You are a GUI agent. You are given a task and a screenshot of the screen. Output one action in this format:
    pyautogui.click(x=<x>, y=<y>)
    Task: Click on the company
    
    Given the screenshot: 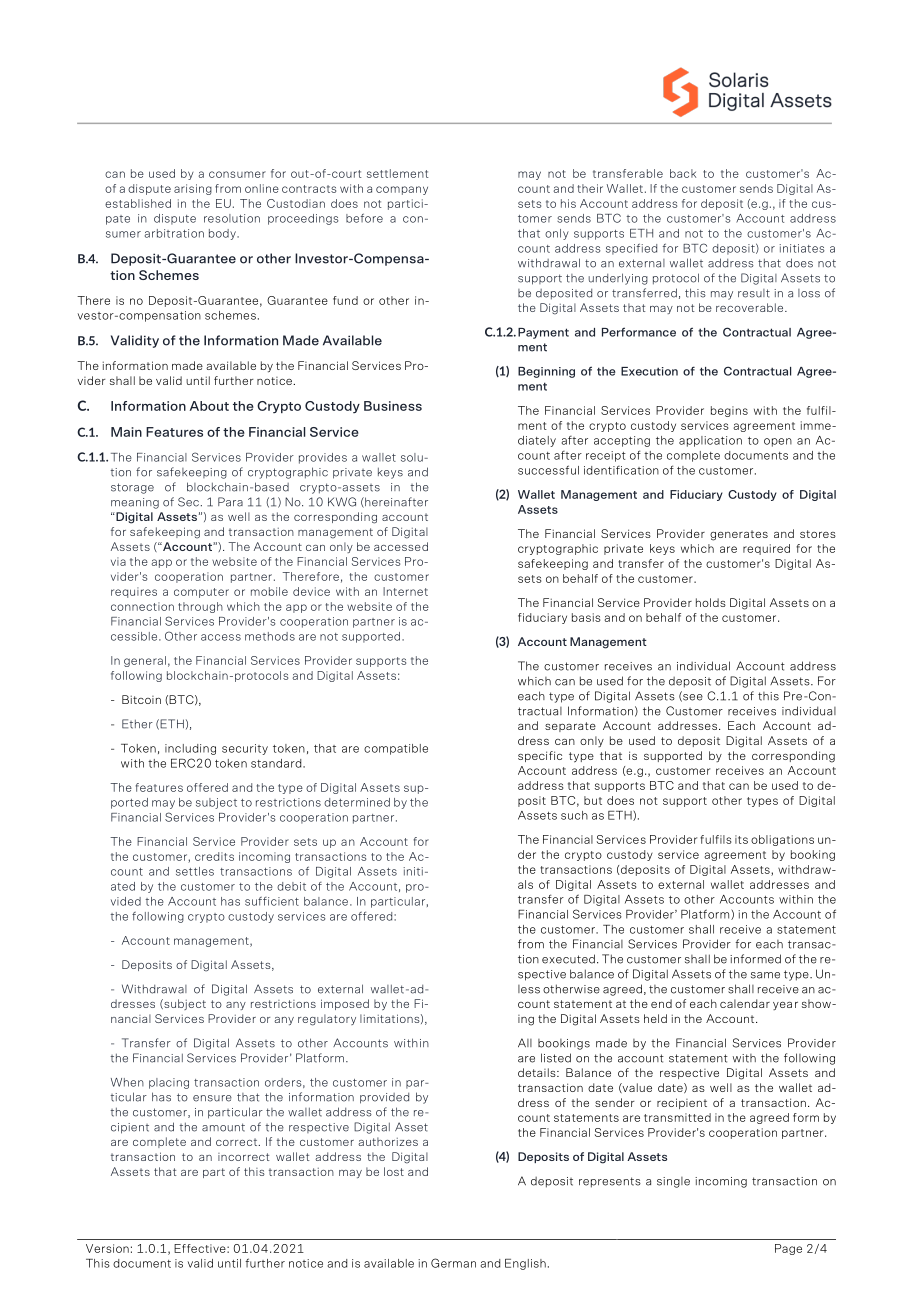 What is the action you would take?
    pyautogui.click(x=402, y=190)
